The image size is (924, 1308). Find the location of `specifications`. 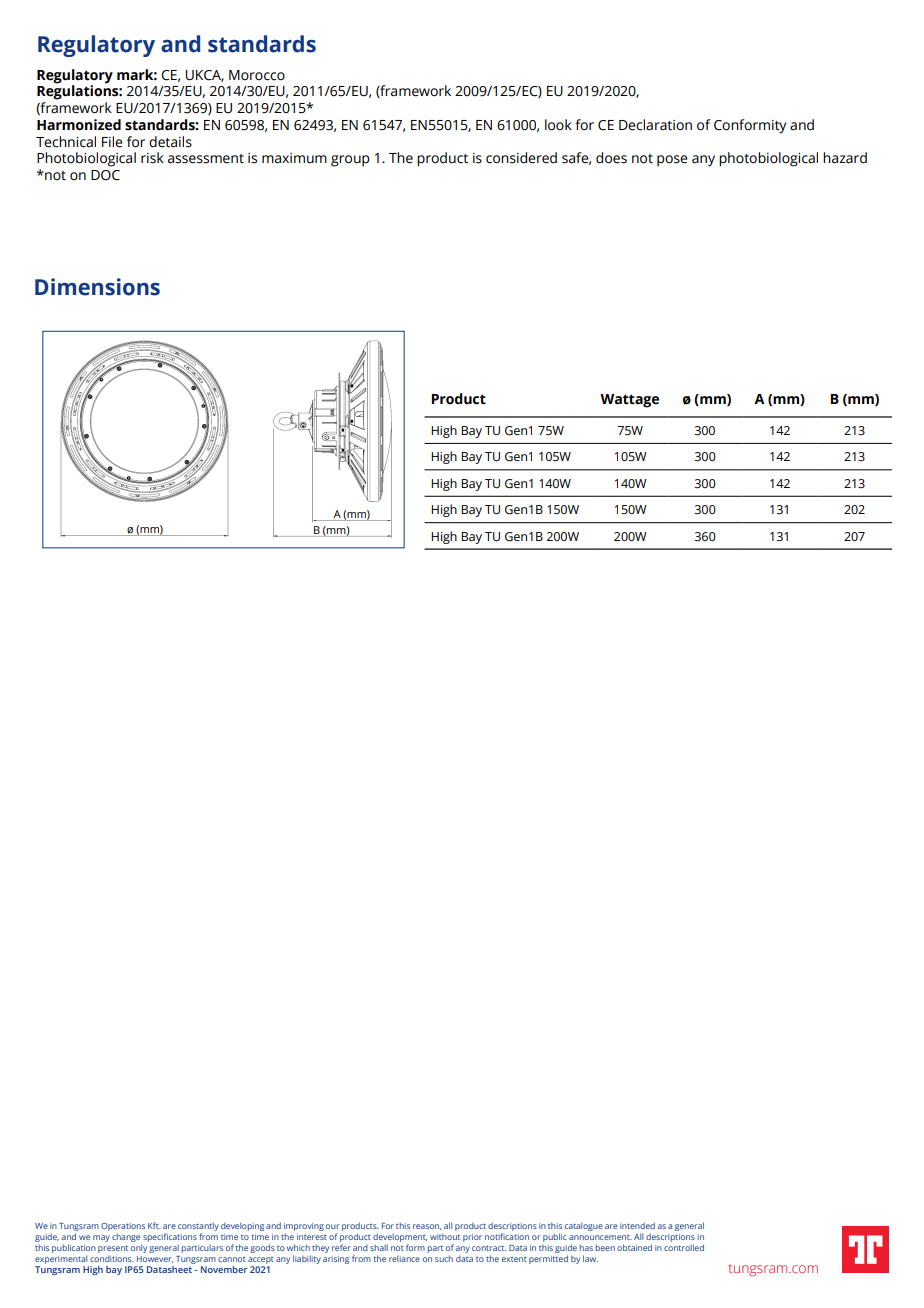

specifications is located at coordinates (170, 1237).
